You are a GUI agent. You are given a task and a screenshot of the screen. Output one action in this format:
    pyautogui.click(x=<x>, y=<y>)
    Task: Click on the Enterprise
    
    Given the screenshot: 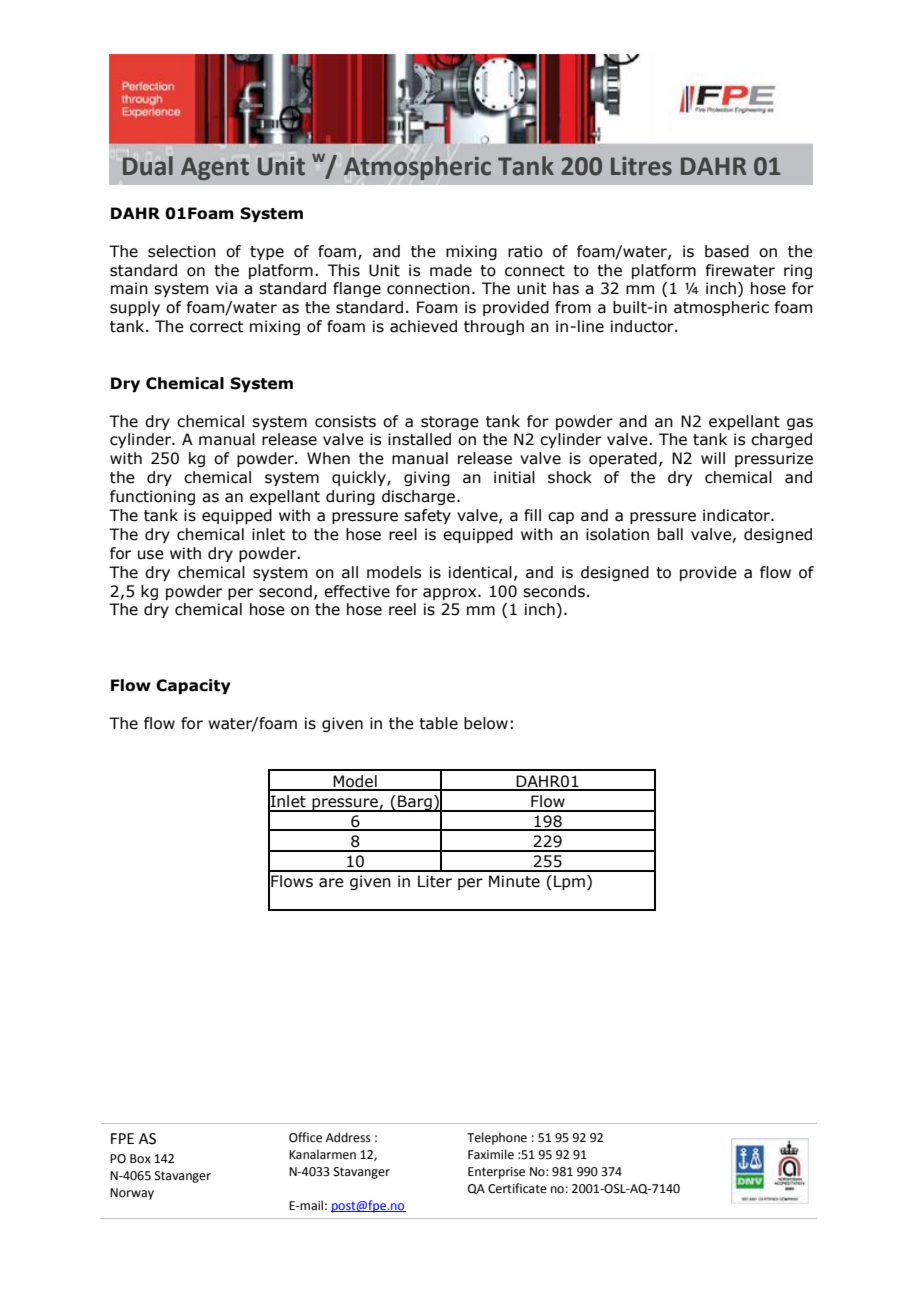 What is the action you would take?
    pyautogui.click(x=496, y=1173)
